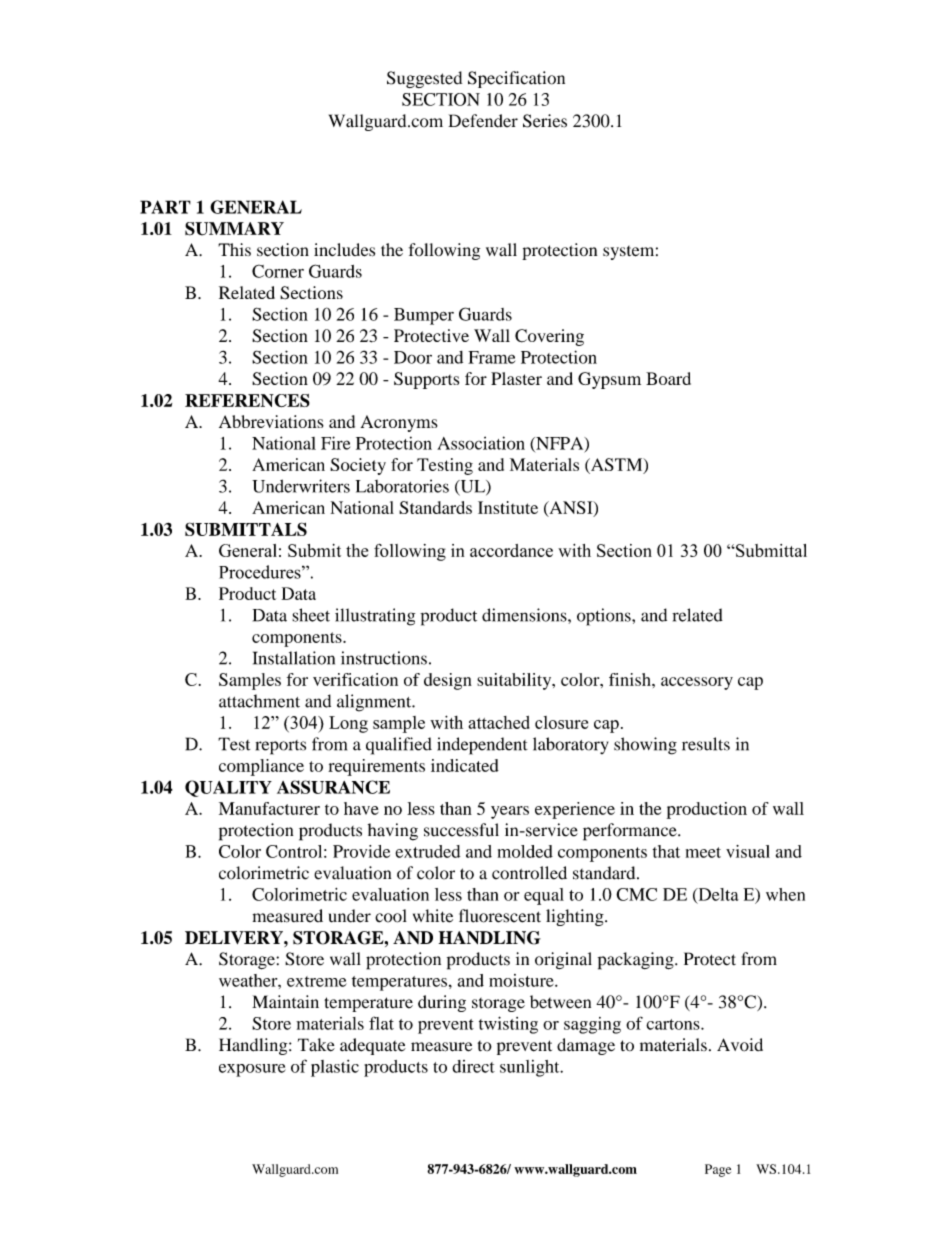 The image size is (952, 1233). I want to click on Series, so click(545, 121).
